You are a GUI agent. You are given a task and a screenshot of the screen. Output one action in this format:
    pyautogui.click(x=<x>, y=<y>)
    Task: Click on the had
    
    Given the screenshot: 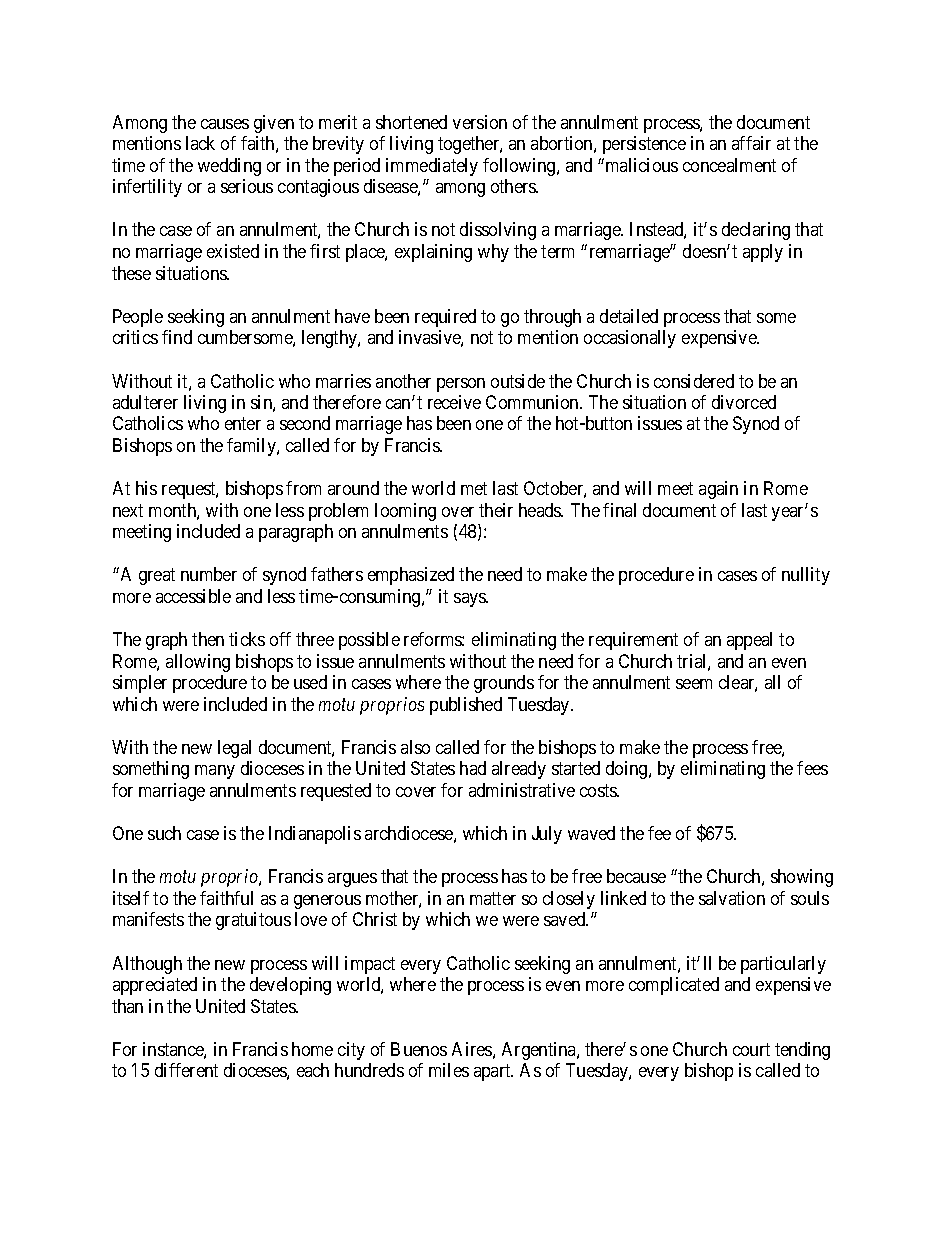 What is the action you would take?
    pyautogui.click(x=473, y=768)
